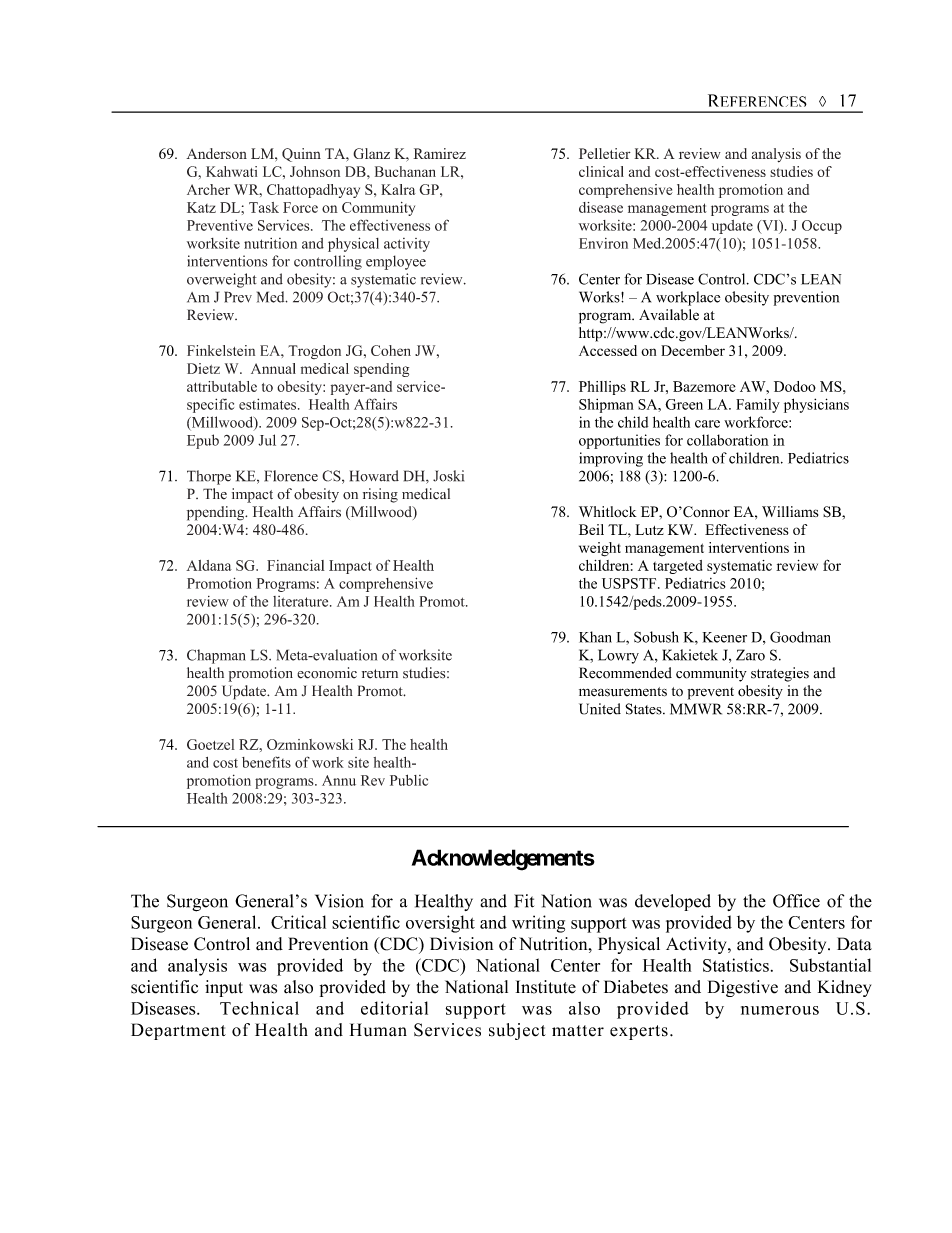 This document has height=1233, width=952. Describe the element at coordinates (267, 440) in the document. I see `Jul` at that location.
